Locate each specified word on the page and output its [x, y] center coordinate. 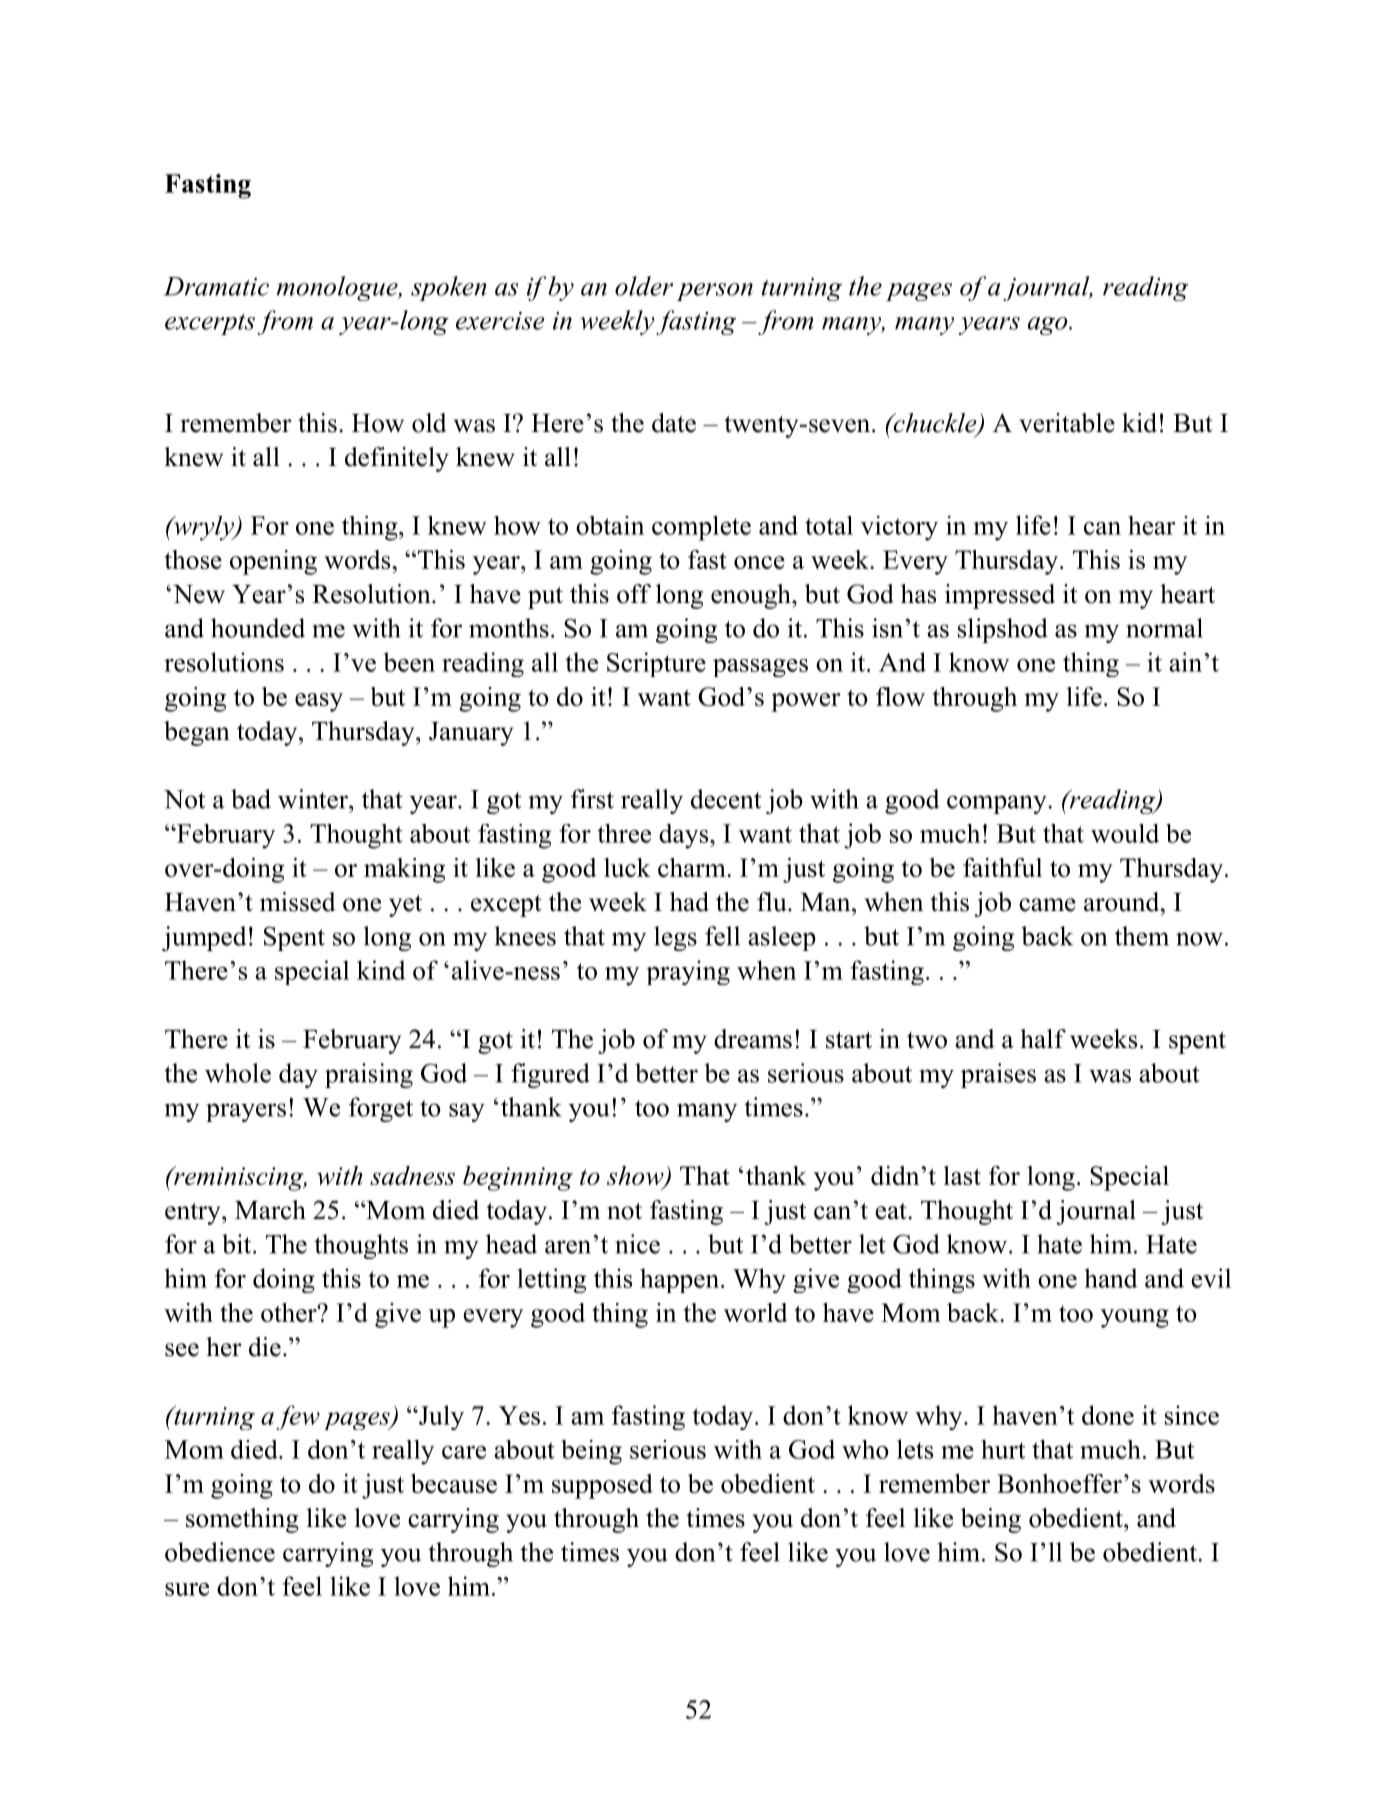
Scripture [656, 664]
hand [1111, 1278]
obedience [220, 1552]
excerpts [210, 324]
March [270, 1210]
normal [1164, 628]
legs [675, 938]
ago [1049, 326]
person [715, 292]
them [1142, 936]
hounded [258, 628]
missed [298, 902]
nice [637, 1244]
